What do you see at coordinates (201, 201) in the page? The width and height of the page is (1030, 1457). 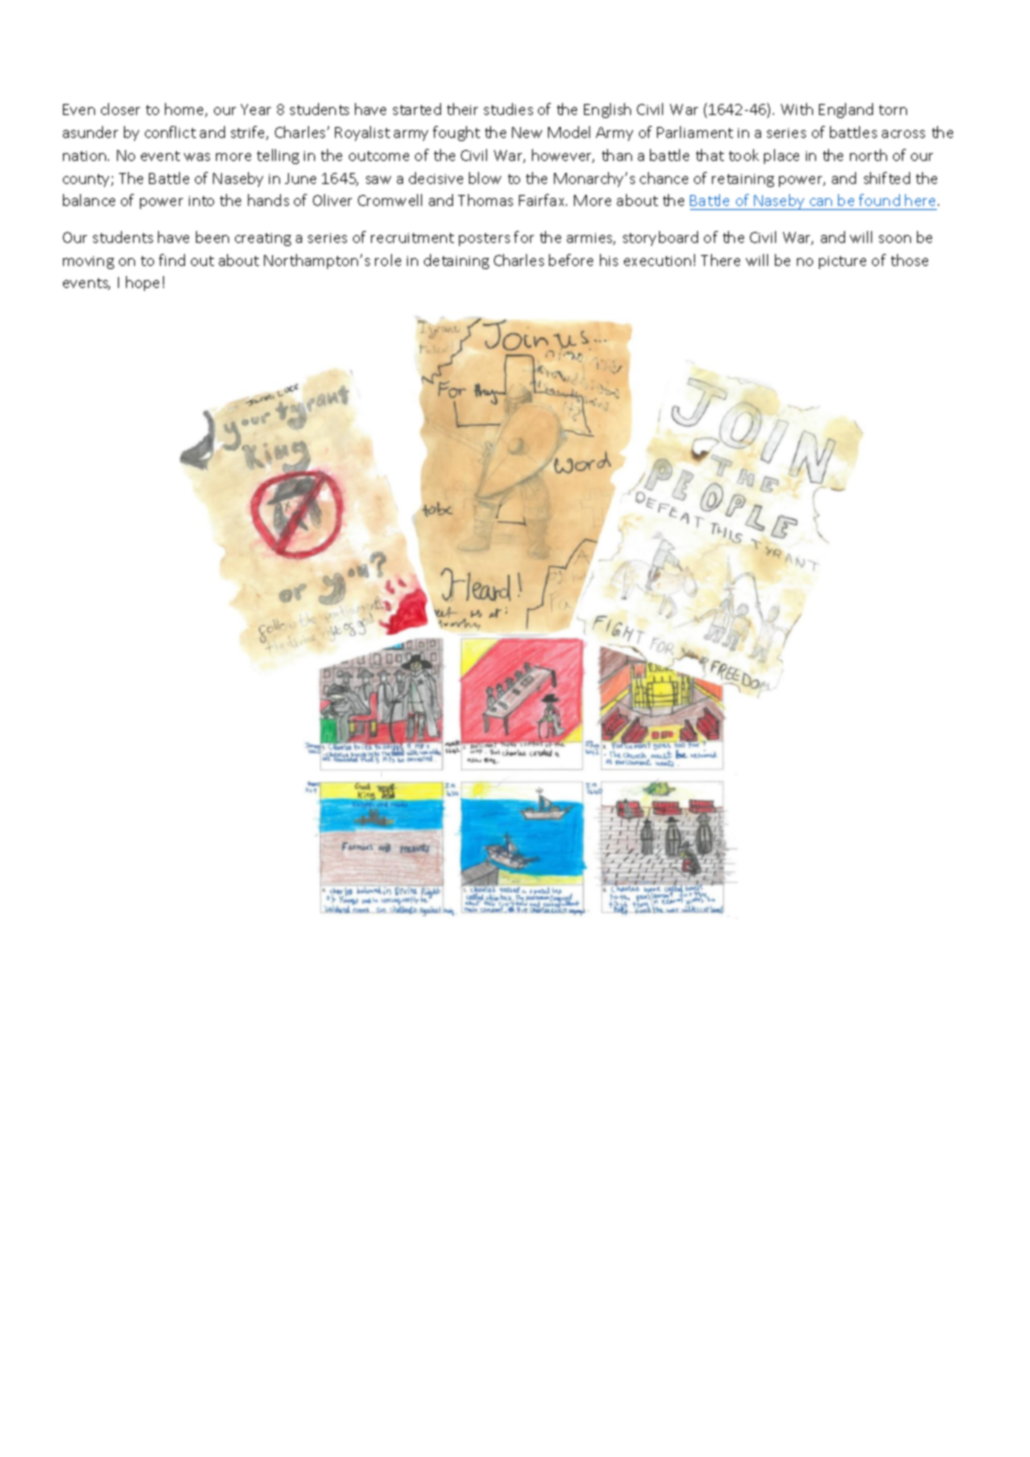 I see `into` at bounding box center [201, 201].
